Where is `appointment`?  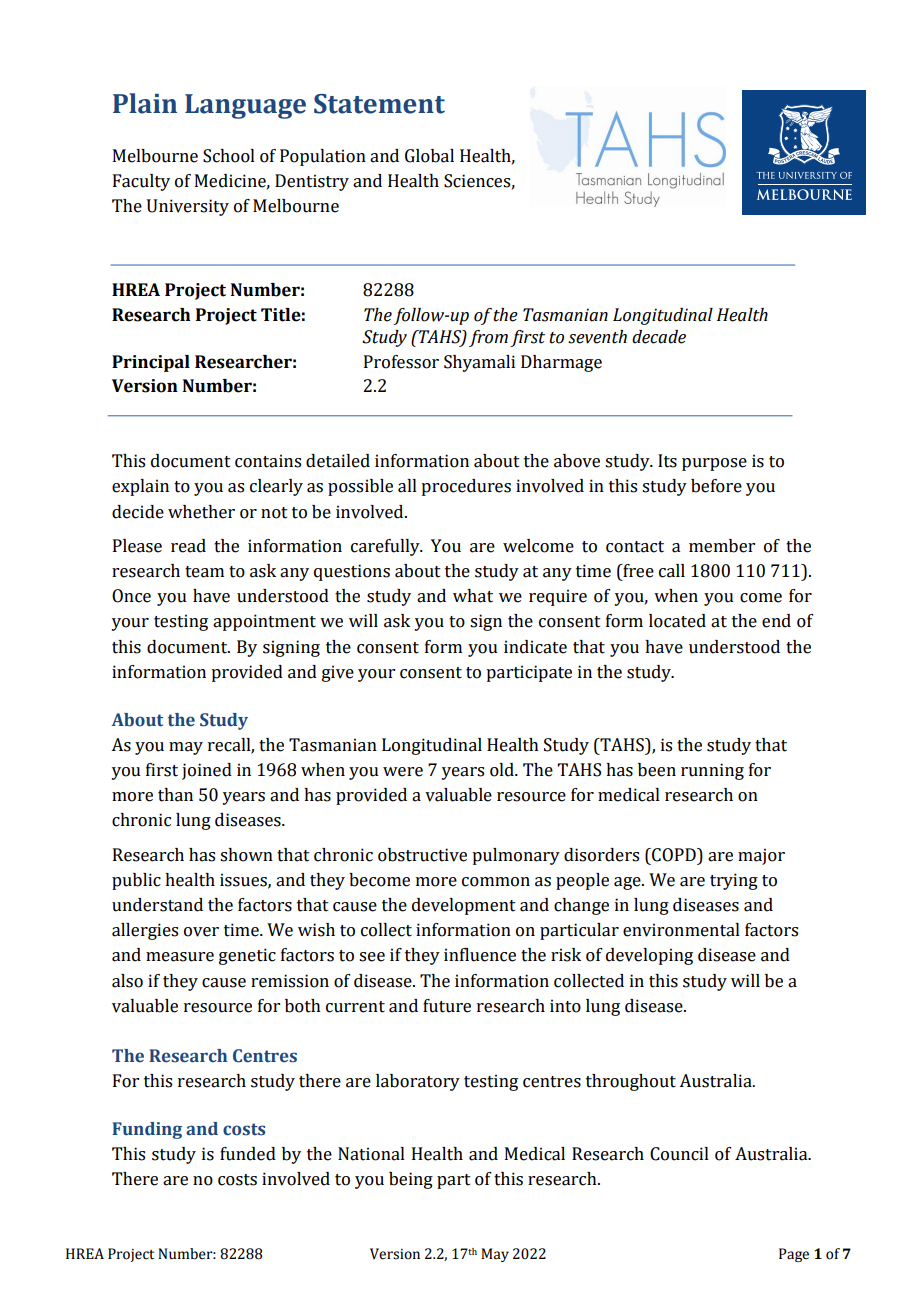 appointment is located at coordinates (264, 622).
